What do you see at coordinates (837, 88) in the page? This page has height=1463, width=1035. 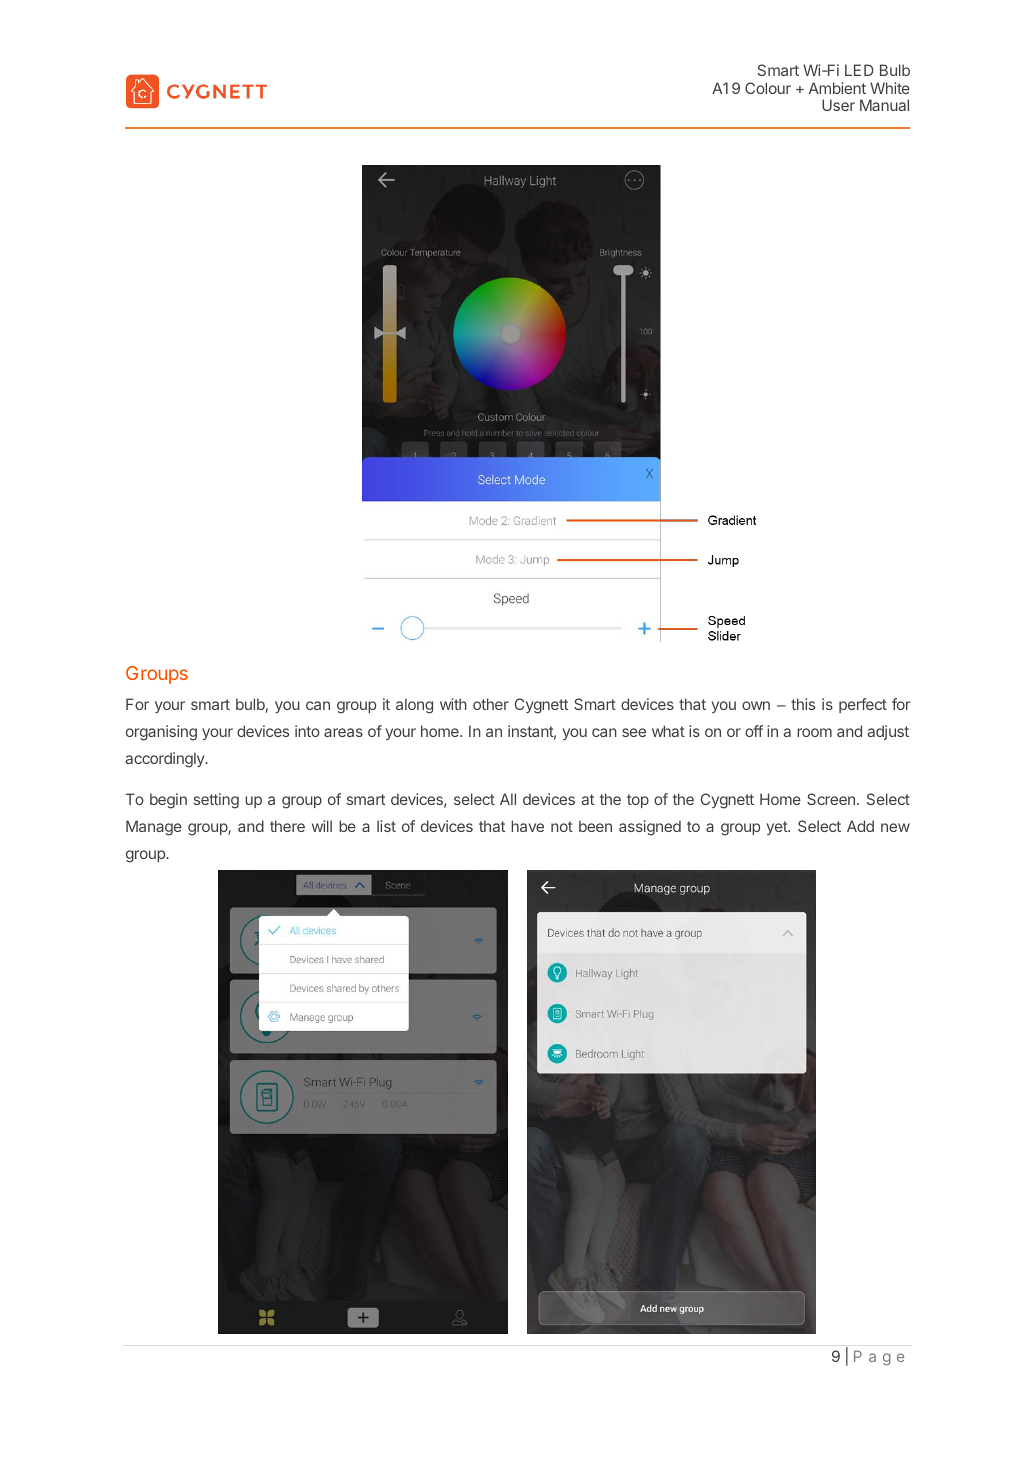 I see `Ambient` at bounding box center [837, 88].
